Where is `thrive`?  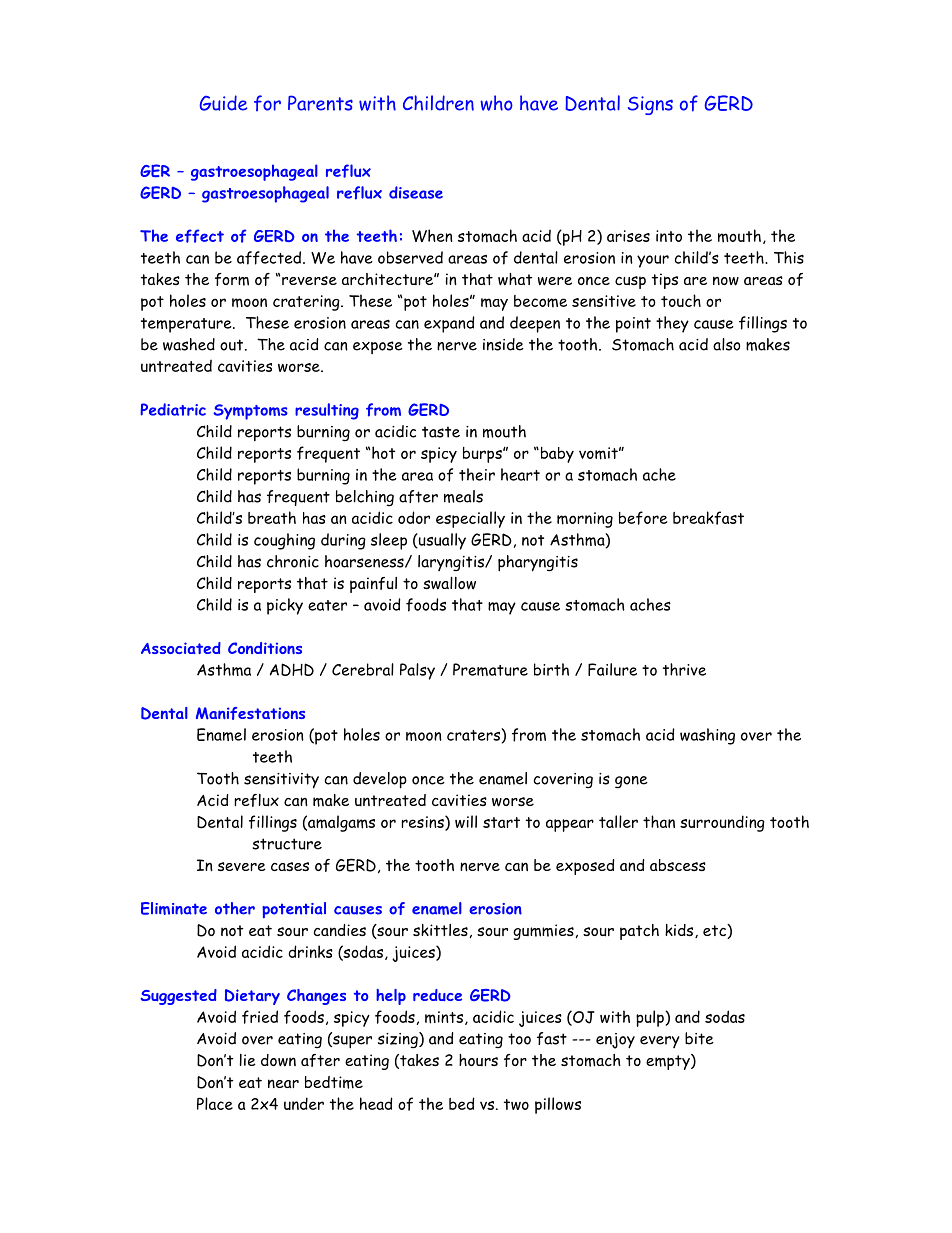 thrive is located at coordinates (684, 669).
